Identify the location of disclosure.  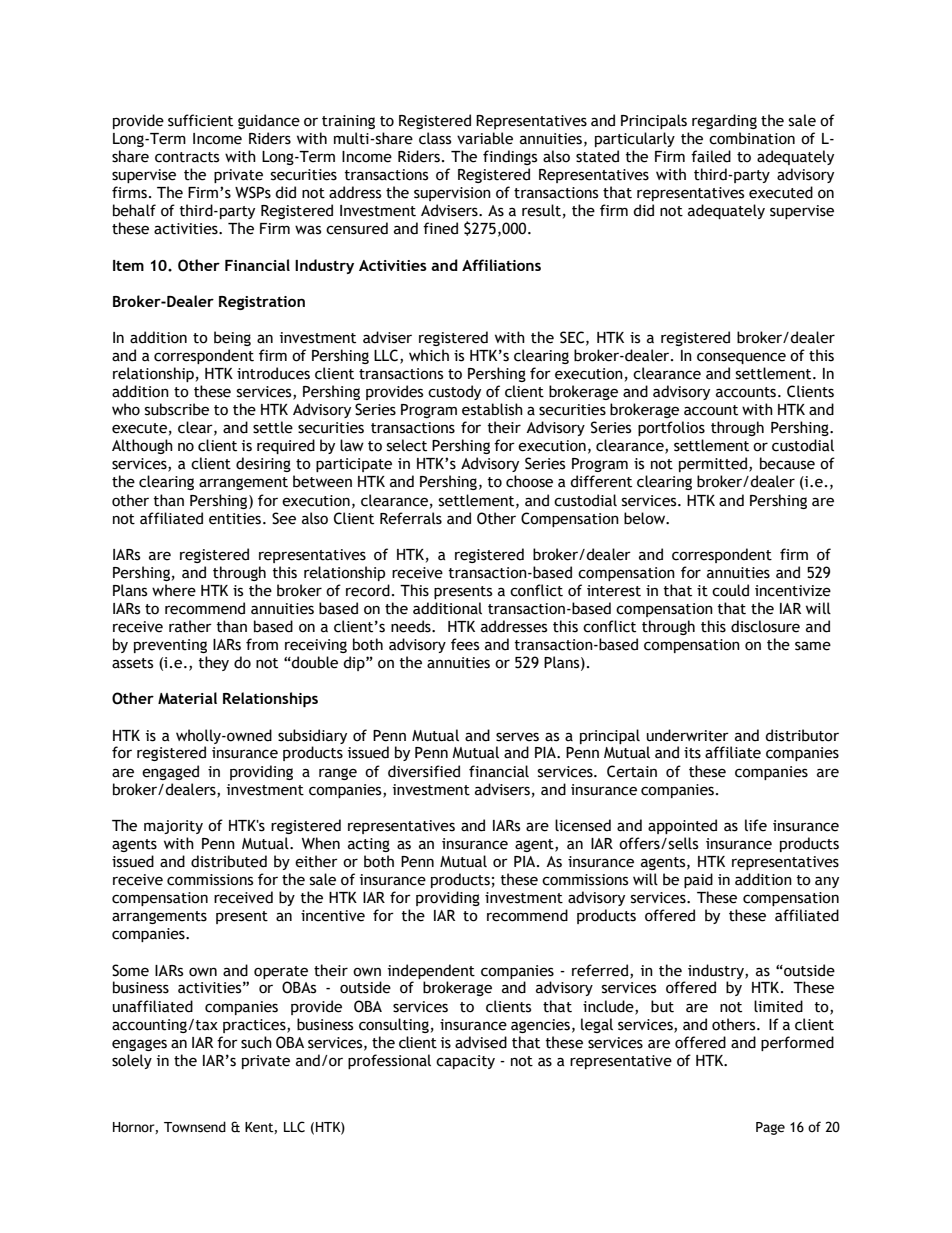
(765, 626).
